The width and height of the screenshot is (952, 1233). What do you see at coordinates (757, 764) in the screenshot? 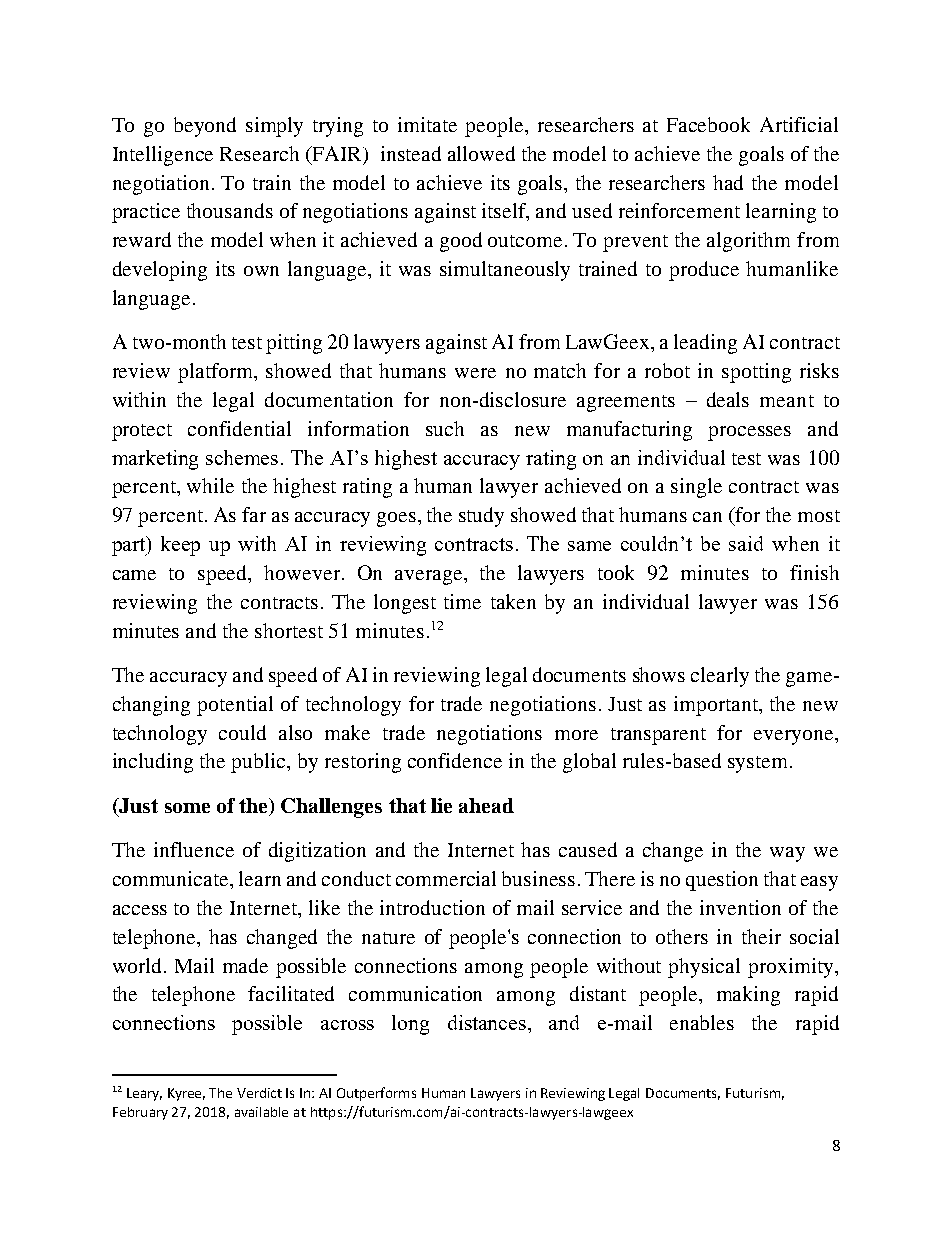
I see `system` at bounding box center [757, 764].
